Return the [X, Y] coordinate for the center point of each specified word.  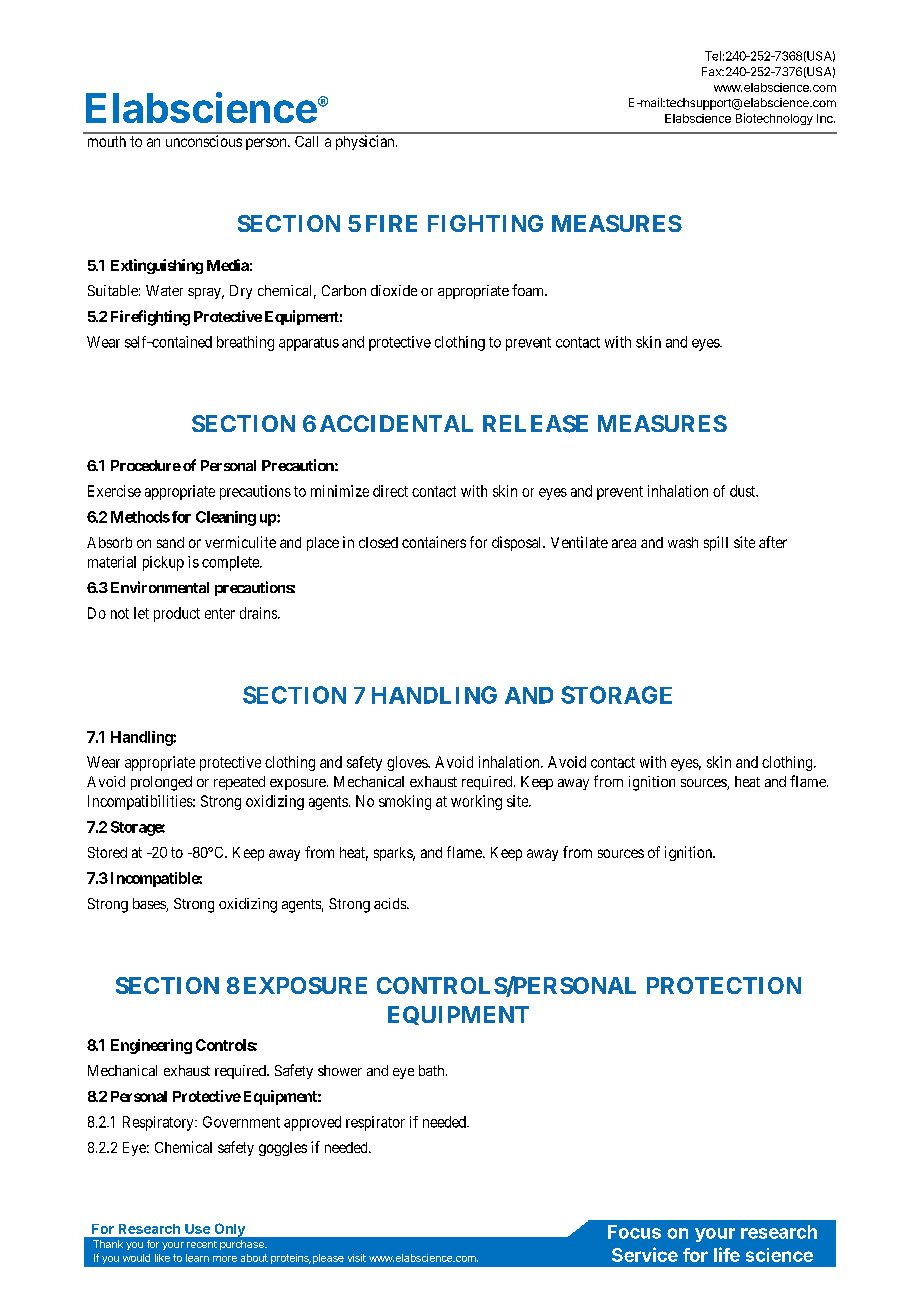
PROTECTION [724, 985]
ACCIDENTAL [396, 423]
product [177, 614]
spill [716, 543]
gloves [408, 763]
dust [744, 491]
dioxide [394, 290]
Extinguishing [157, 266]
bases [150, 905]
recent [202, 1244]
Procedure [146, 465]
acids [391, 903]
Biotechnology [774, 119]
